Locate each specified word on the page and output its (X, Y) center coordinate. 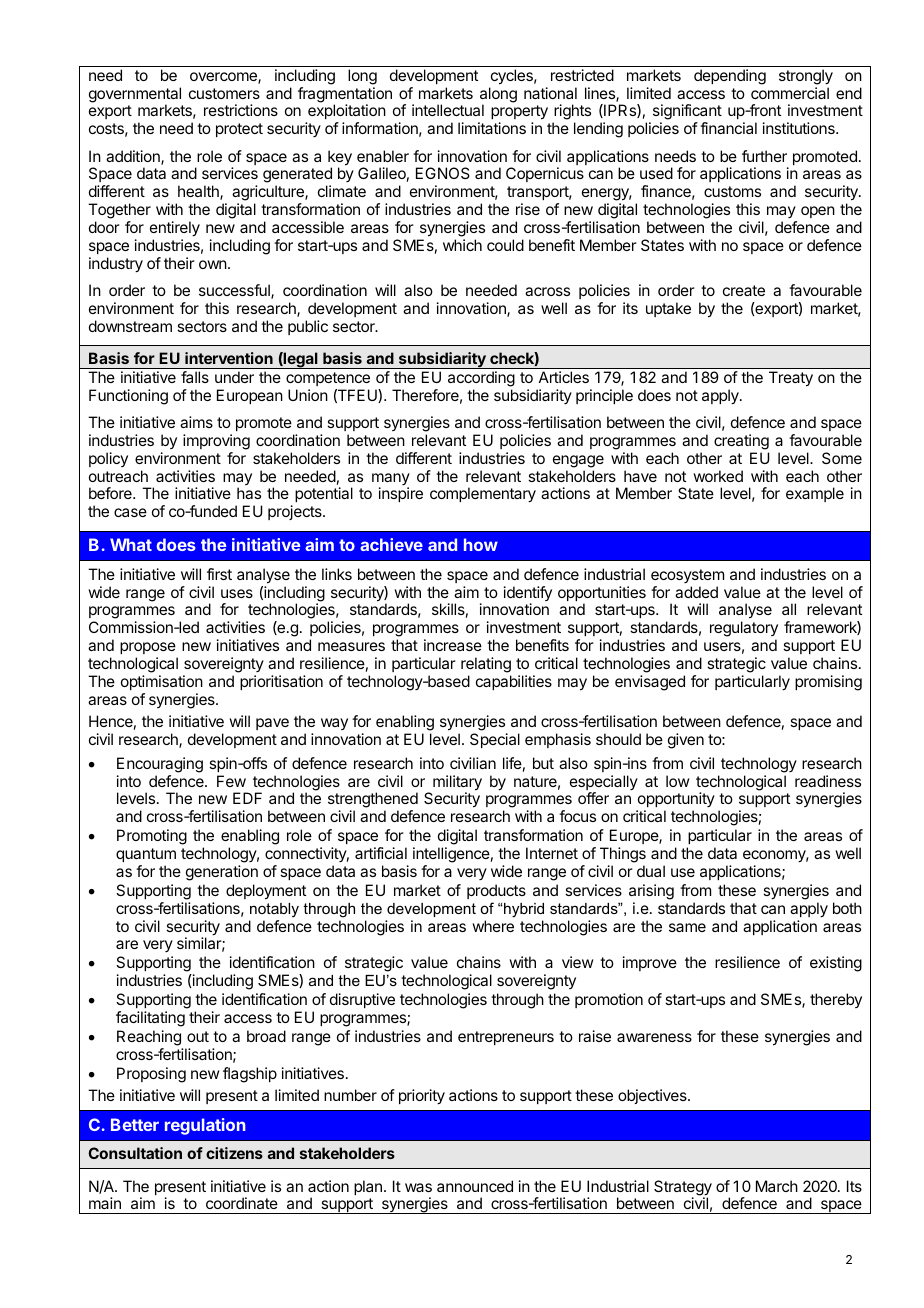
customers (224, 93)
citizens (234, 1153)
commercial (790, 93)
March (777, 1186)
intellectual (448, 110)
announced (475, 1186)
